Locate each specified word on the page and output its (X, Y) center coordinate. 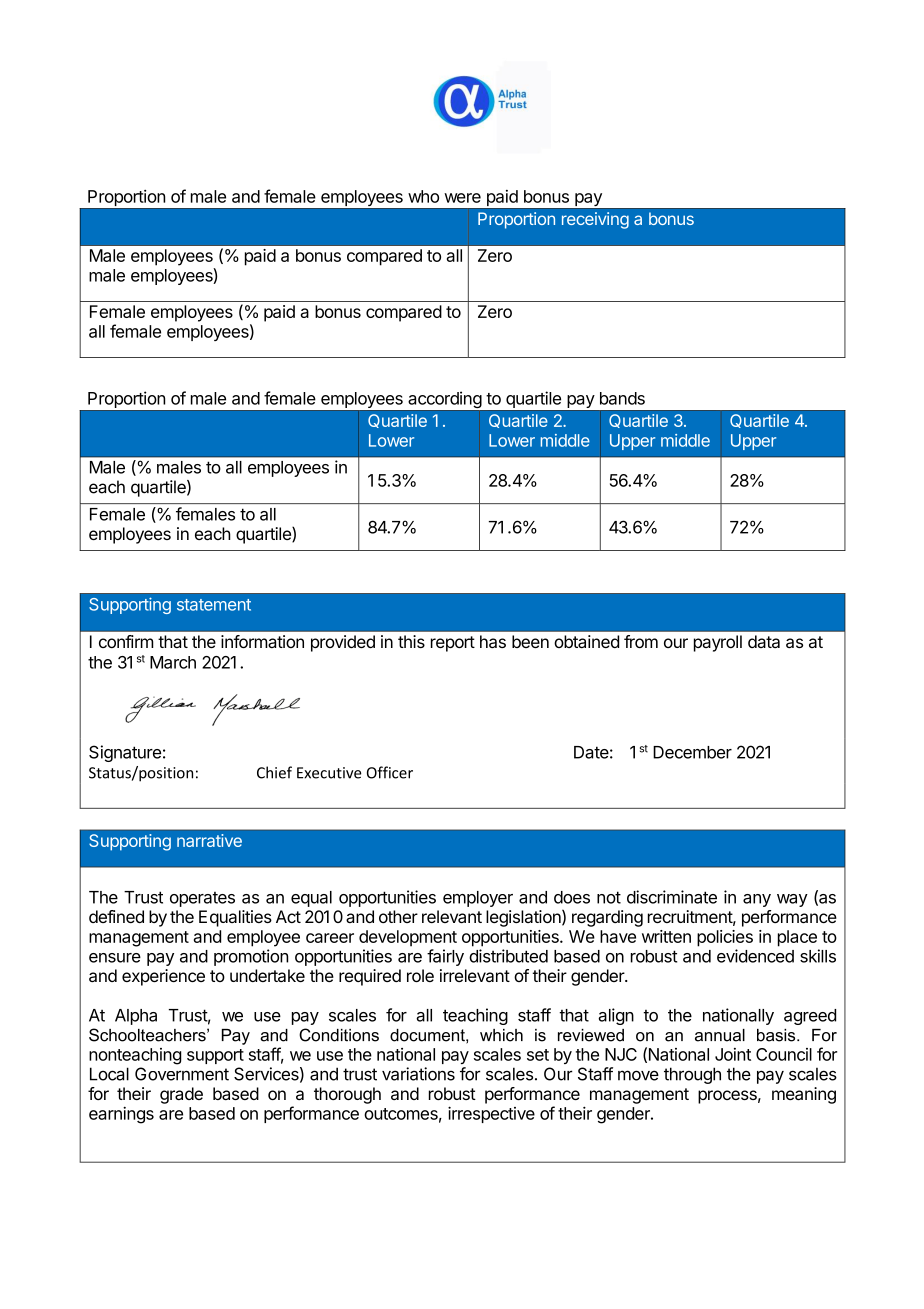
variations (418, 1074)
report (453, 644)
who (423, 196)
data (764, 641)
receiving (595, 220)
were (462, 198)
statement (214, 605)
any (757, 900)
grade (181, 1095)
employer (478, 899)
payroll (718, 643)
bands (622, 398)
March (173, 662)
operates (202, 899)
